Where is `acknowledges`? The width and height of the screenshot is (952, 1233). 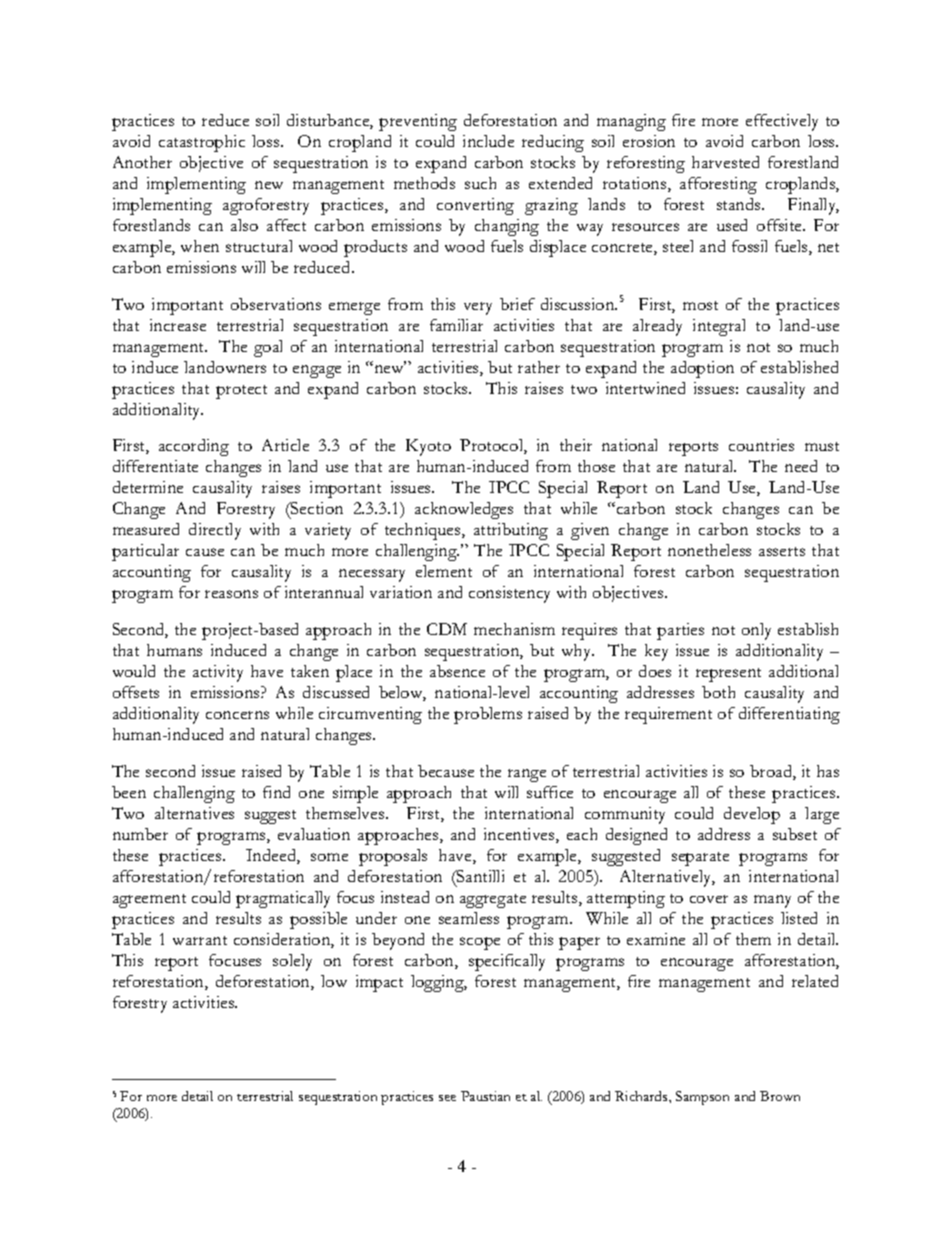
acknowledges is located at coordinates (464, 510).
